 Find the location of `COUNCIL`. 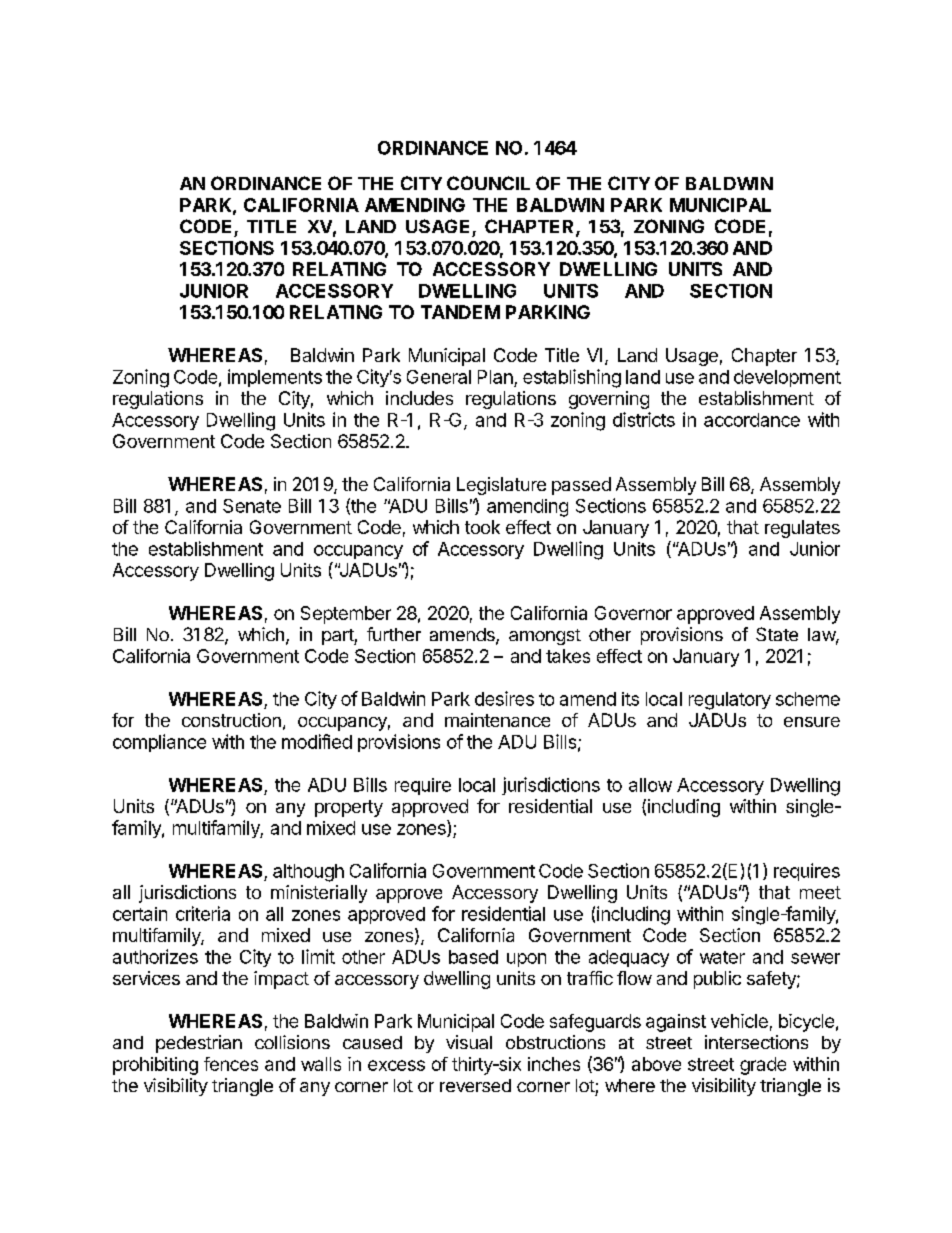

COUNCIL is located at coordinates (488, 183).
